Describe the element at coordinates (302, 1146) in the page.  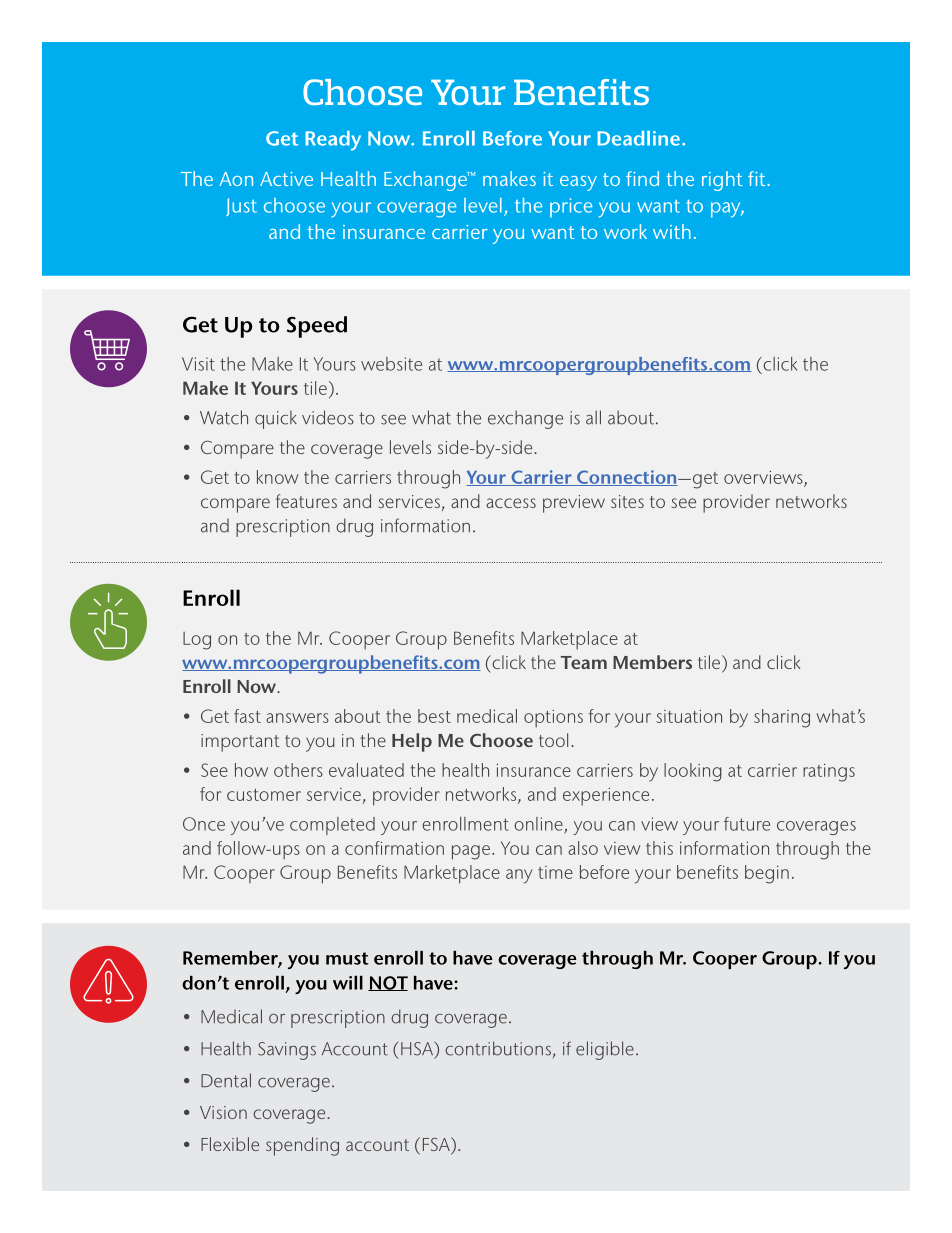
I see `spending` at that location.
